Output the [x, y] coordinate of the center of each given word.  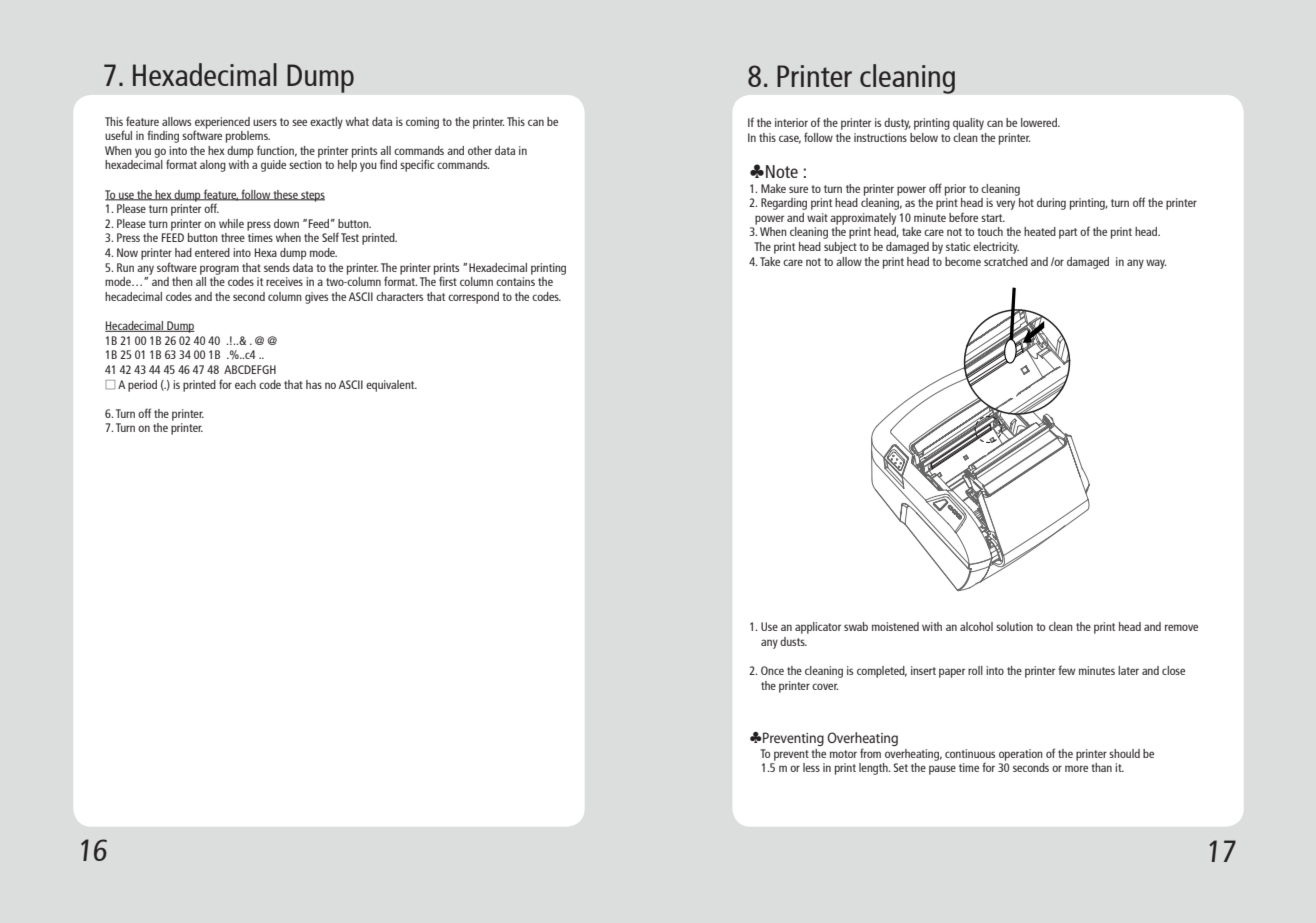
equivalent [391, 386]
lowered [1040, 122]
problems [248, 137]
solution [1014, 626]
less [811, 767]
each [245, 384]
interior [791, 122]
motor [843, 754]
